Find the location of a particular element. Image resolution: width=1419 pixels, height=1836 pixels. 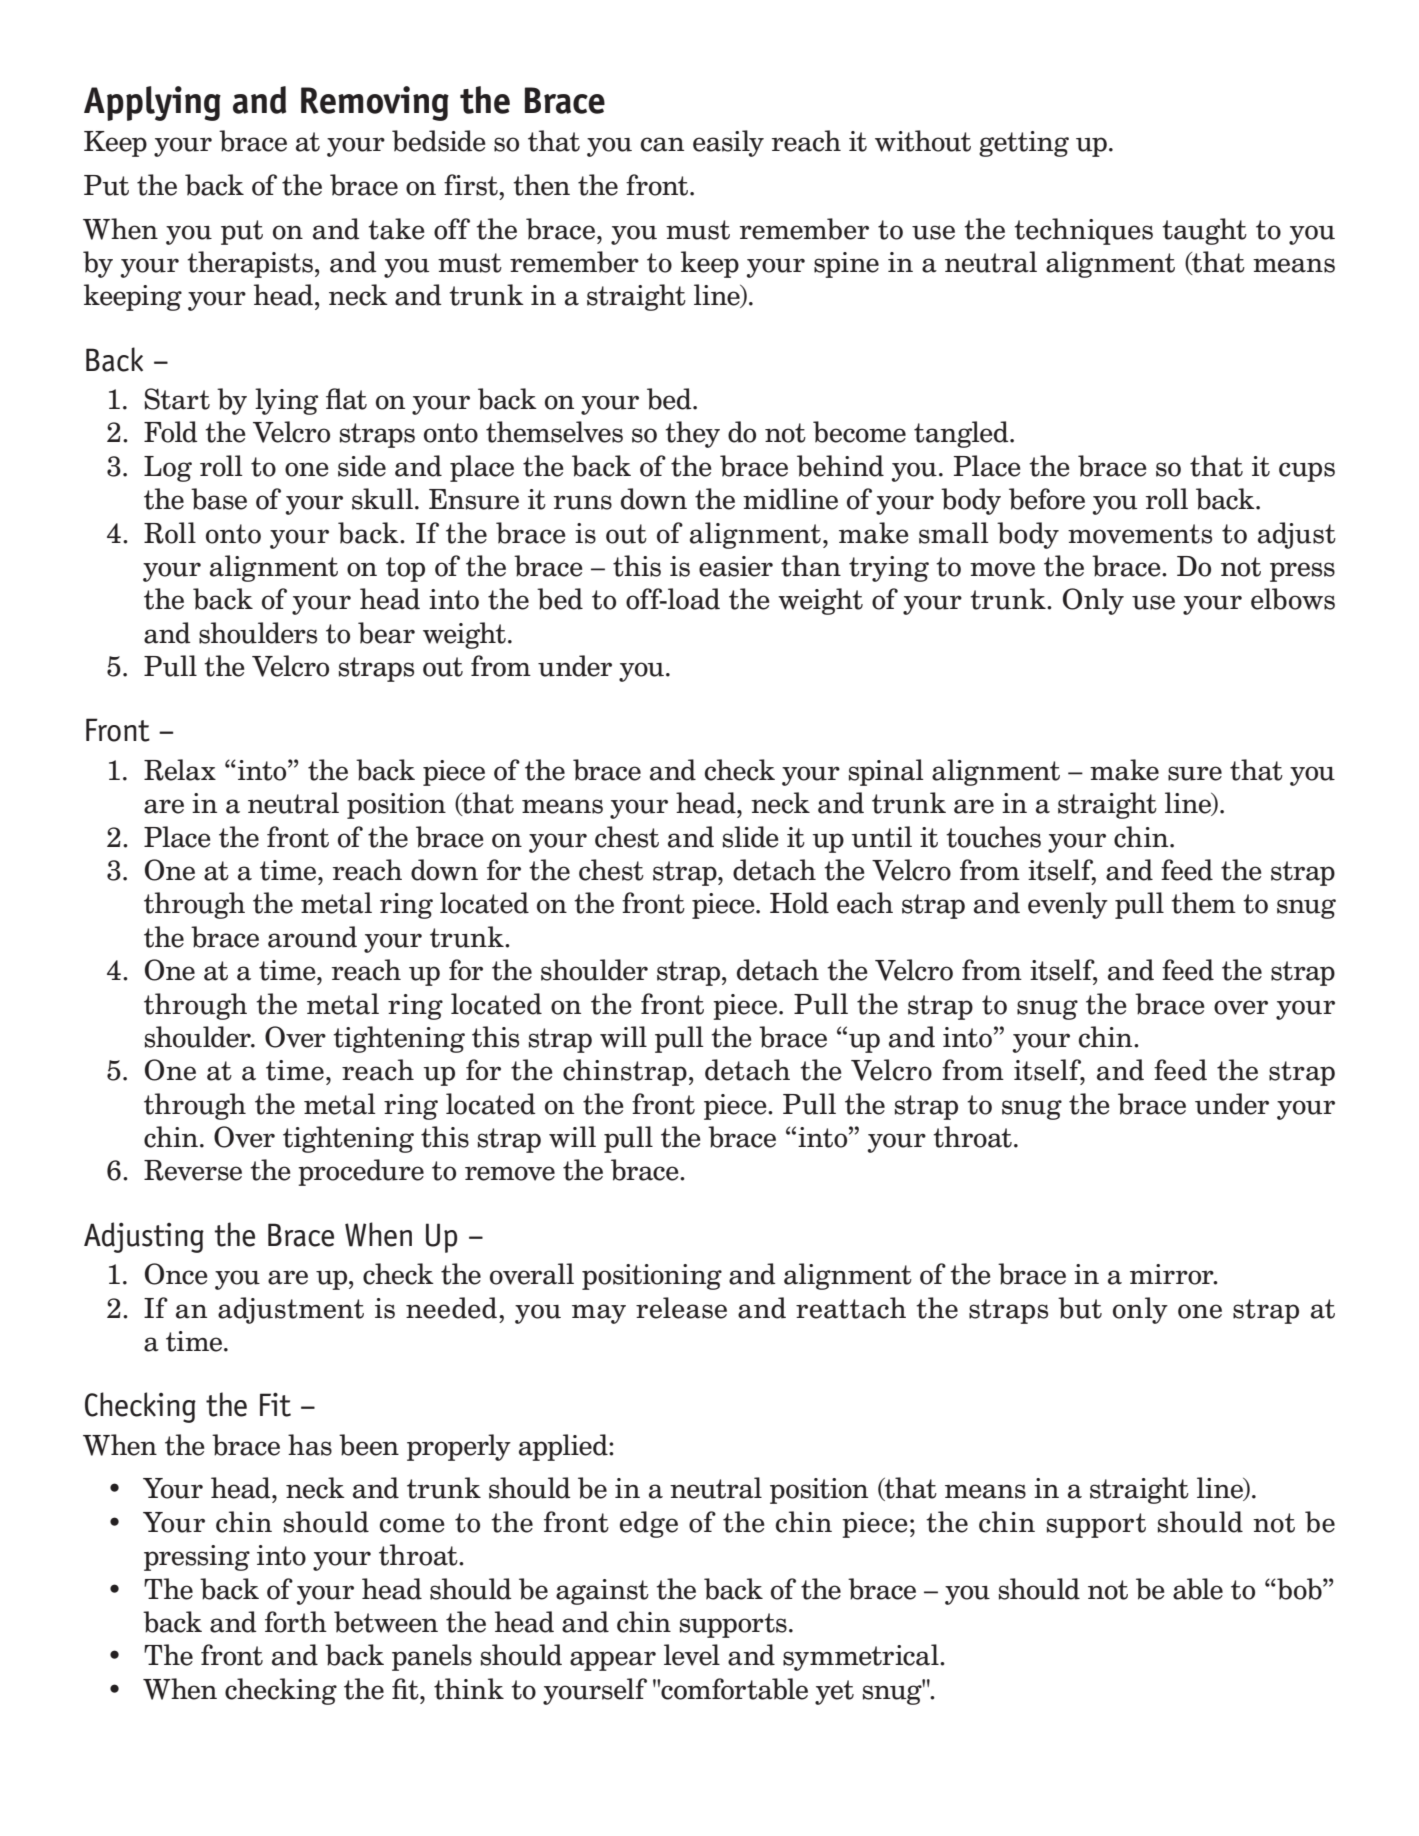

Hold is located at coordinates (799, 903).
